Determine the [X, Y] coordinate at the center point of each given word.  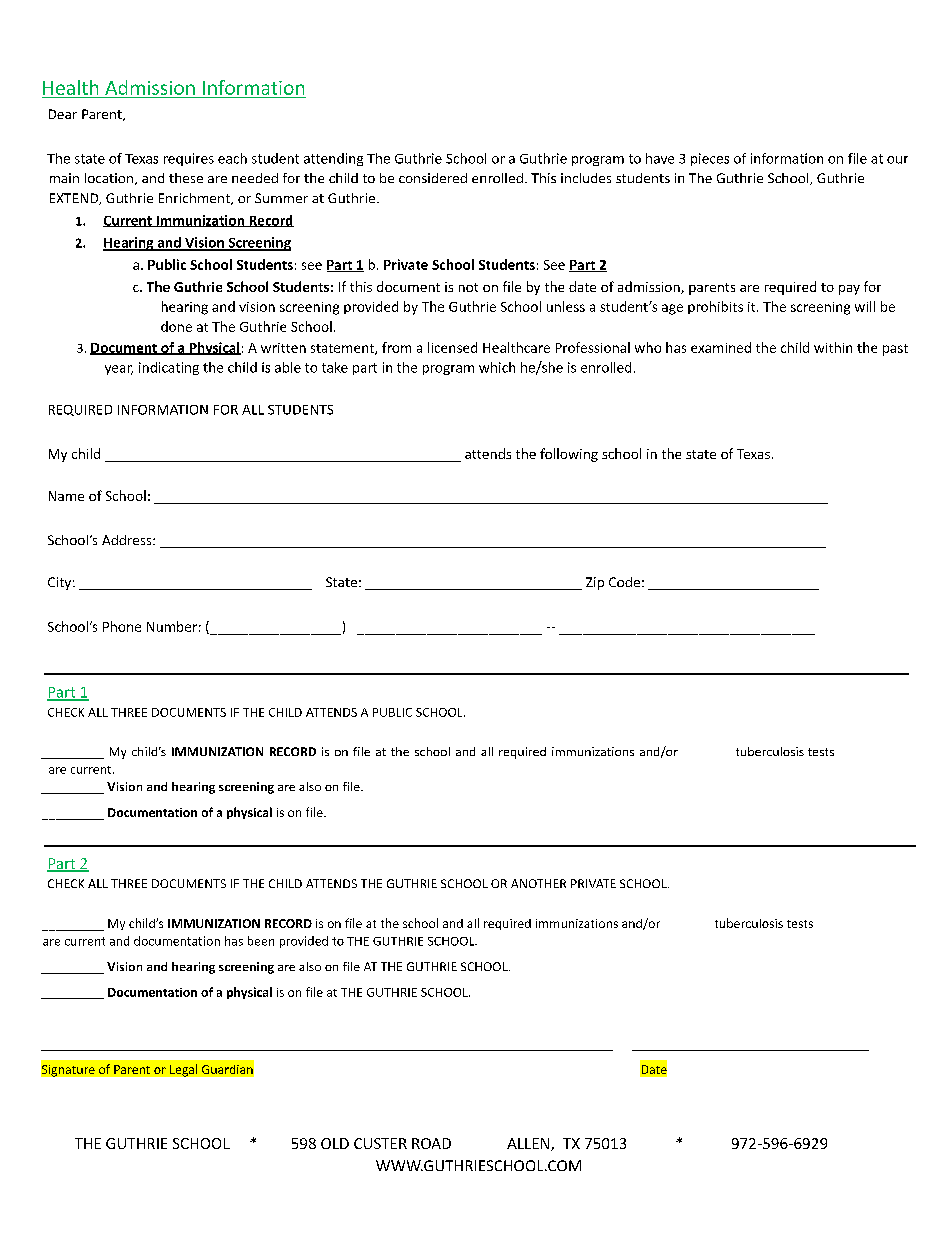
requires [189, 159]
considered [433, 178]
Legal [183, 1070]
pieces [710, 159]
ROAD [431, 1143]
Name [66, 496]
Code [624, 582]
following [569, 455]
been [261, 941]
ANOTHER [538, 883]
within [833, 347]
